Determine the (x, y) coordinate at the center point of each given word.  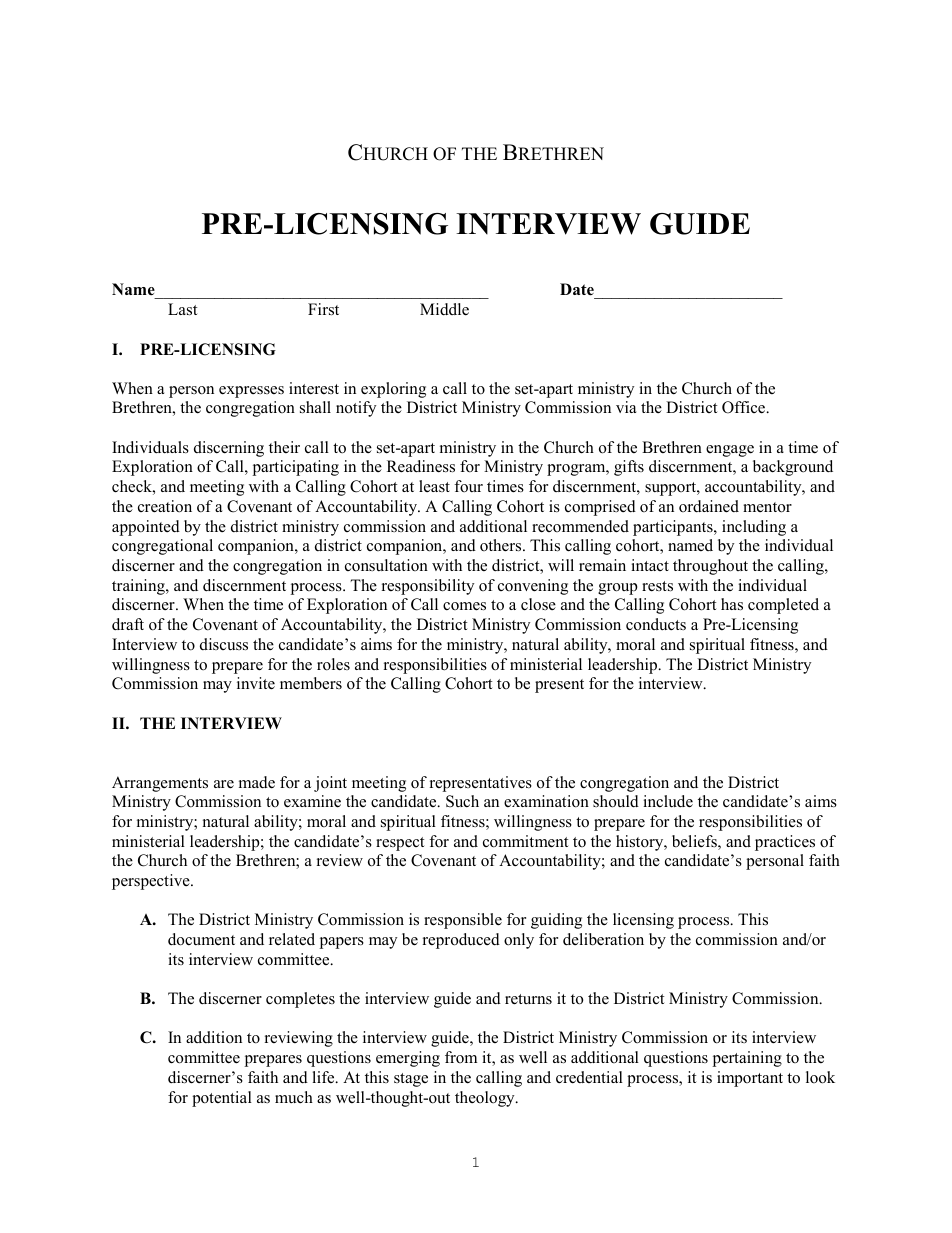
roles (333, 664)
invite (256, 683)
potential (222, 1099)
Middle (444, 309)
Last (182, 309)
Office (745, 407)
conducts (656, 624)
